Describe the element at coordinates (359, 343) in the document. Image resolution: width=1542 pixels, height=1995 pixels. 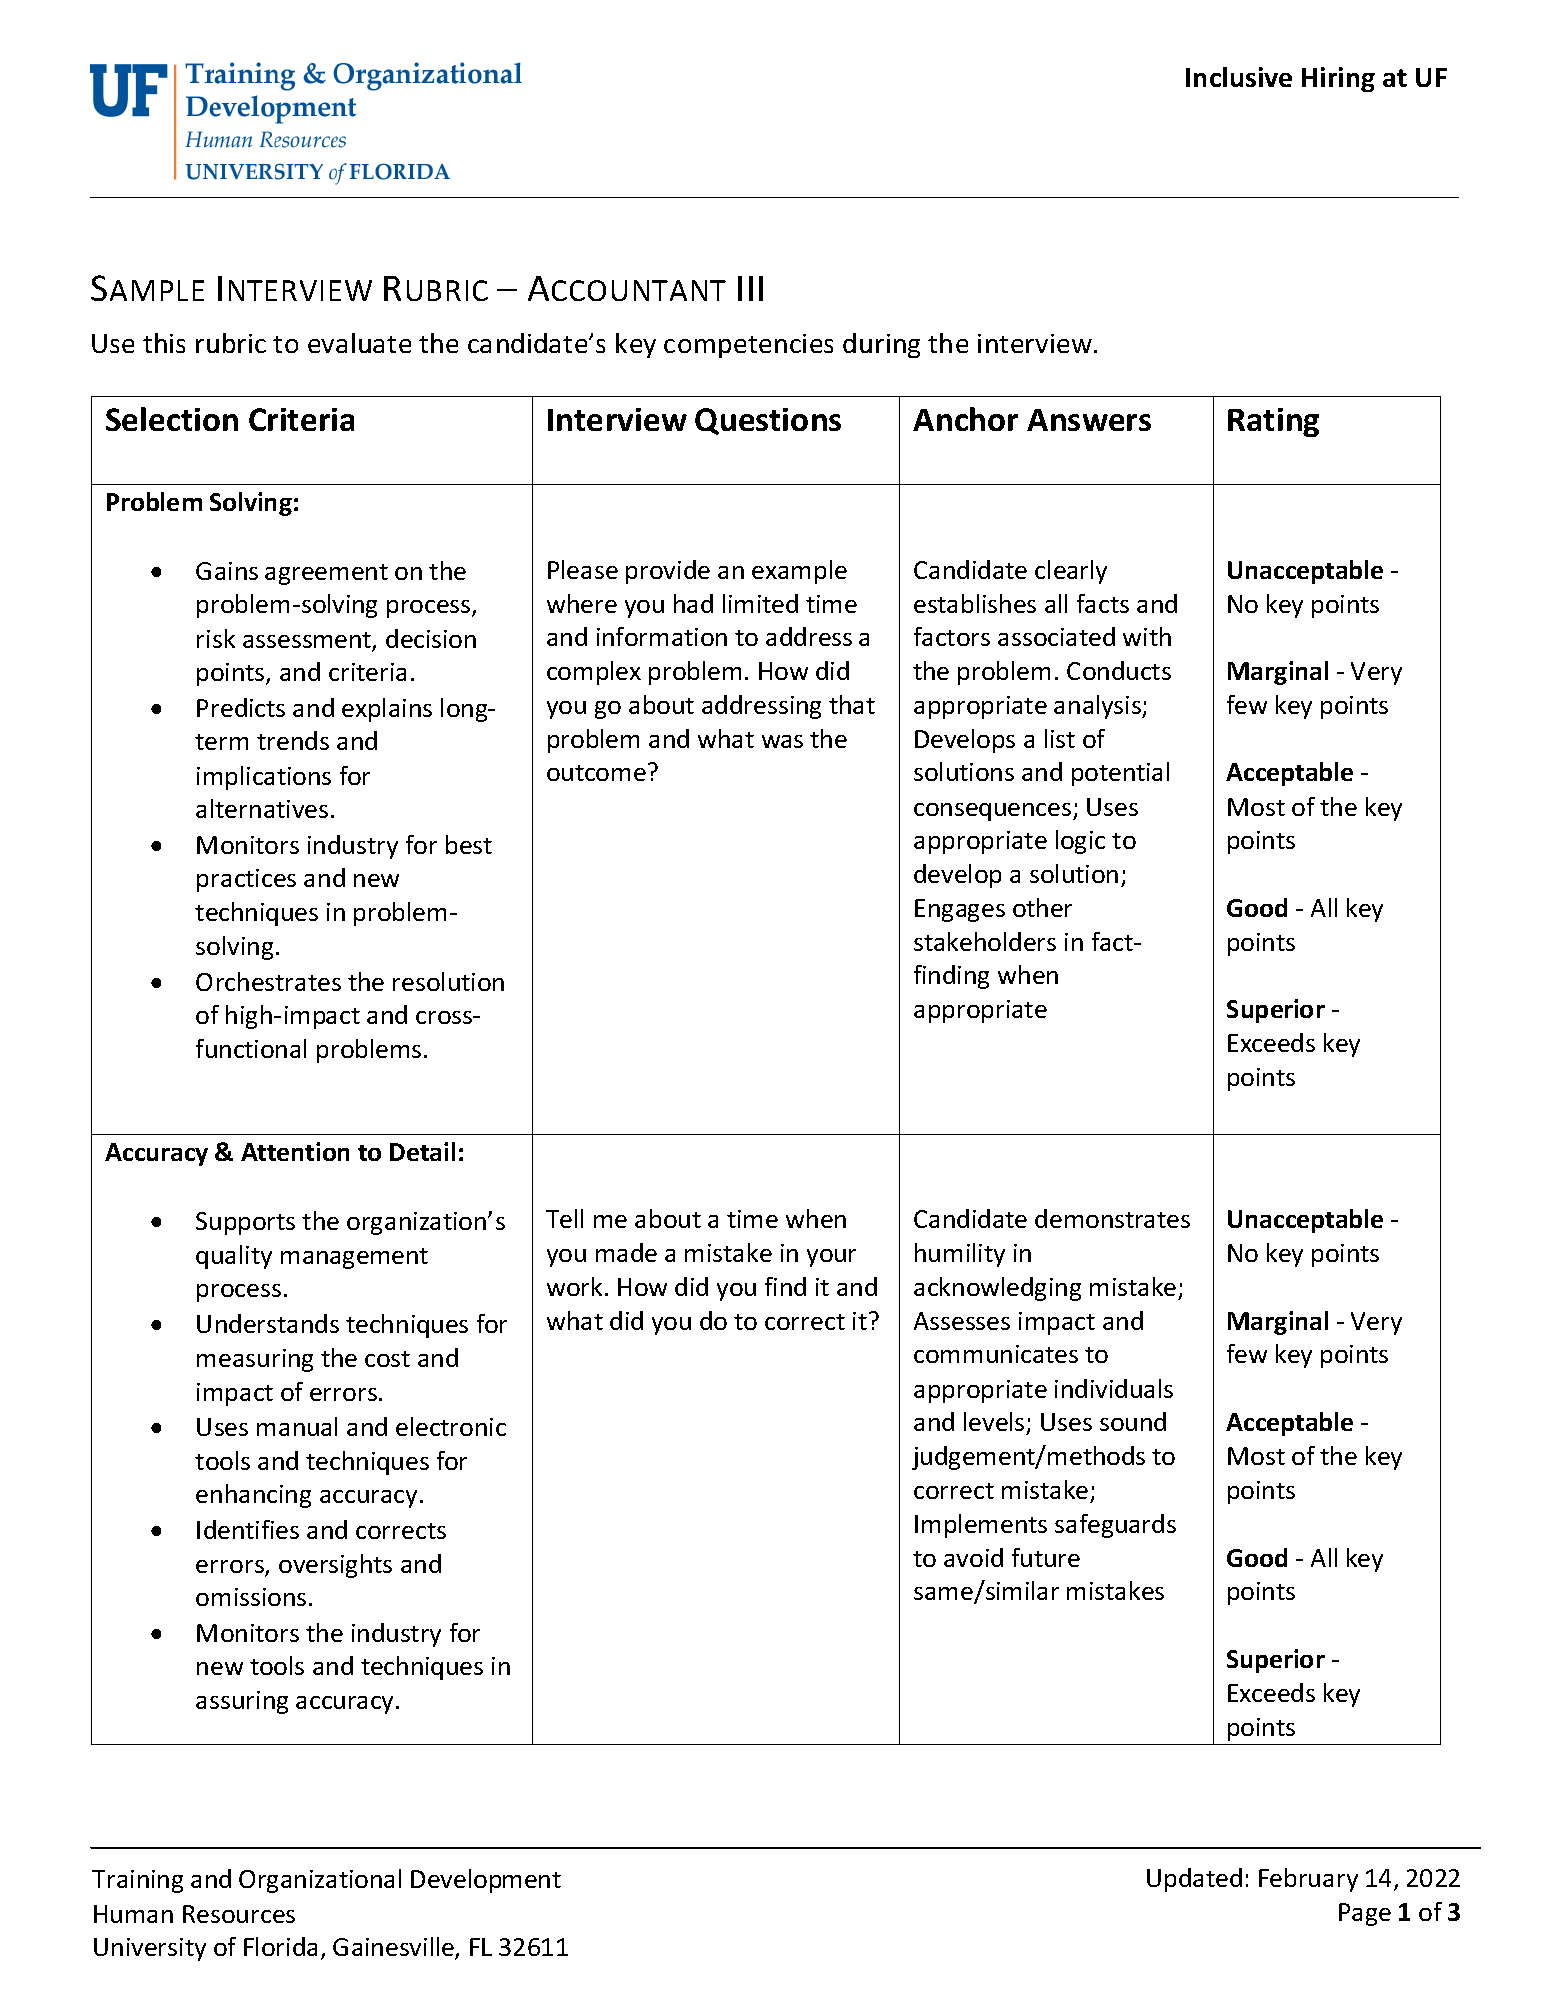
I see `evaluate` at that location.
